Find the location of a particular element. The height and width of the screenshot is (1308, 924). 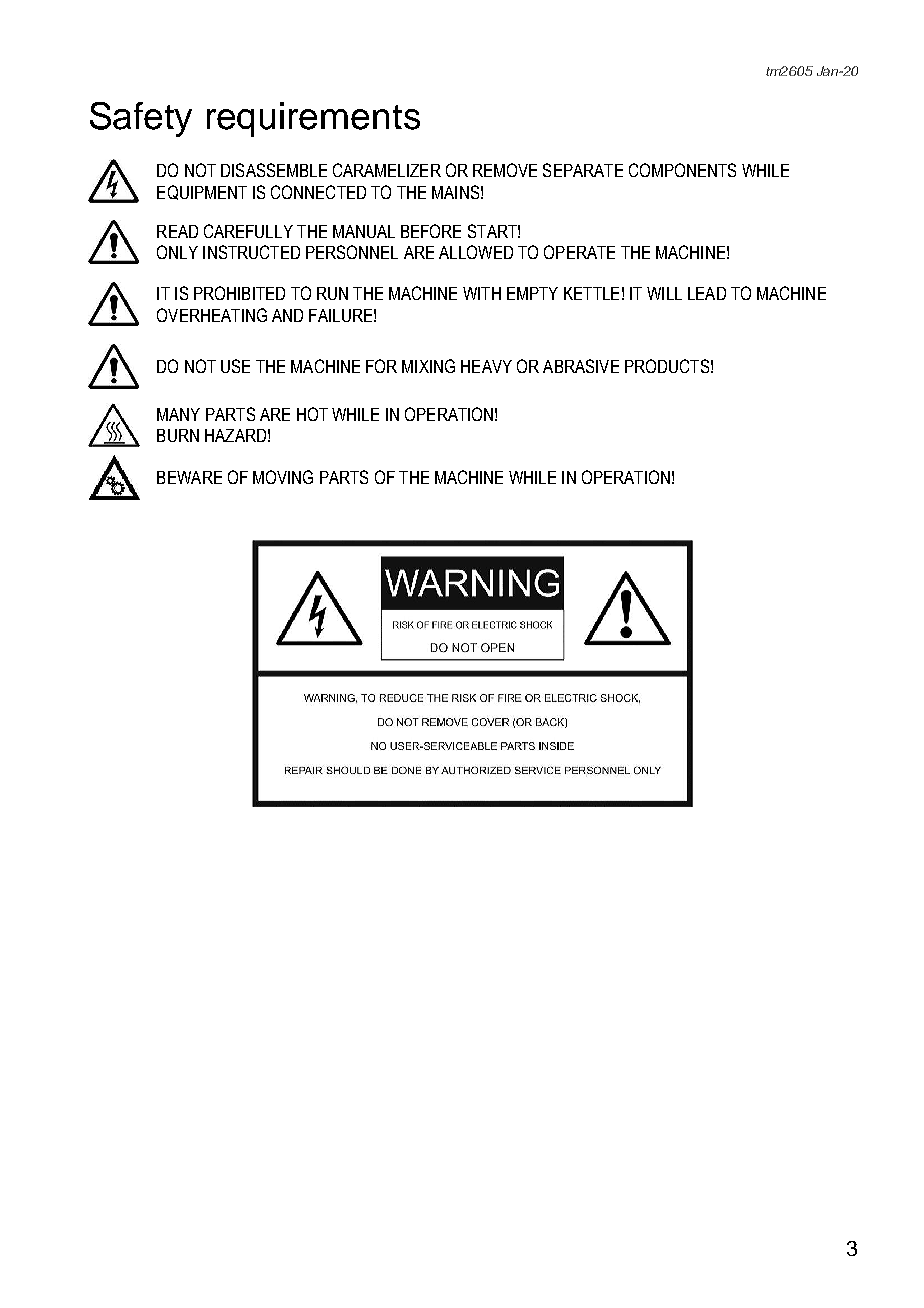

requirements is located at coordinates (313, 119).
